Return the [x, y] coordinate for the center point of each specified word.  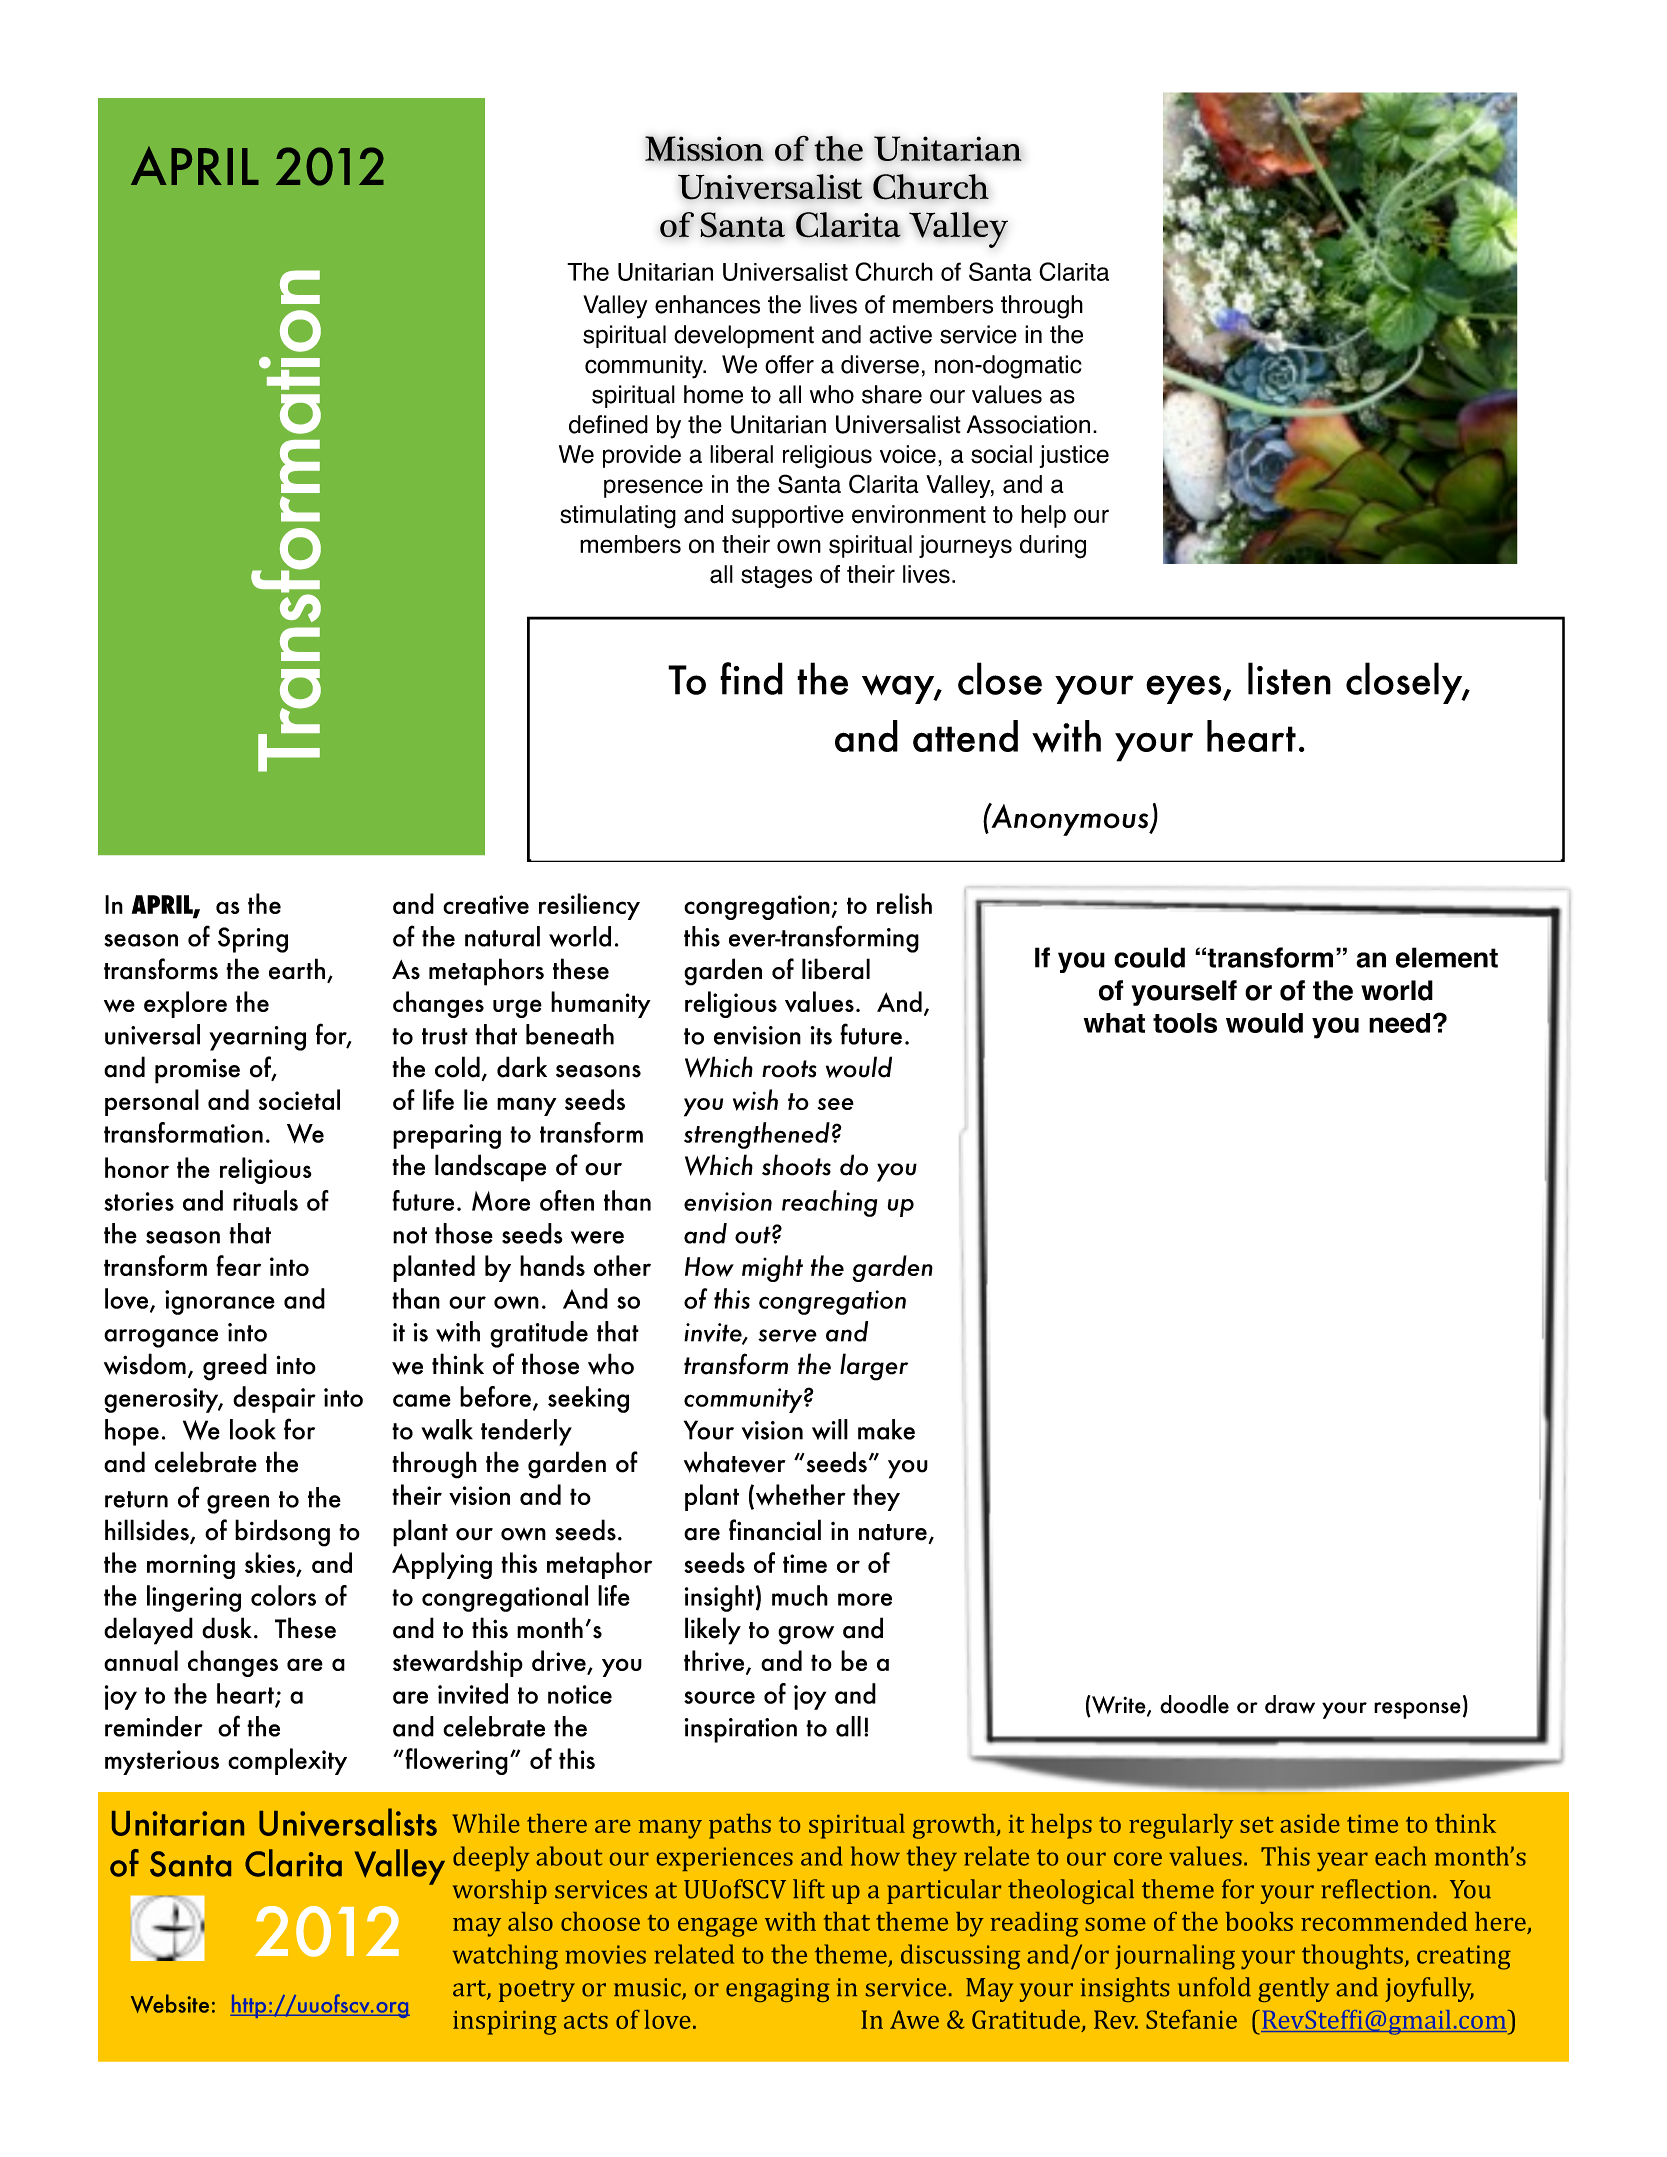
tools [1185, 1023]
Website [170, 2003]
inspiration [741, 1730]
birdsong [282, 1533]
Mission [704, 148]
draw [1290, 1704]
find [751, 678]
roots [789, 1069]
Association [1028, 424]
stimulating [618, 517]
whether [801, 1494]
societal [299, 1099]
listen [1289, 678]
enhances [707, 304]
